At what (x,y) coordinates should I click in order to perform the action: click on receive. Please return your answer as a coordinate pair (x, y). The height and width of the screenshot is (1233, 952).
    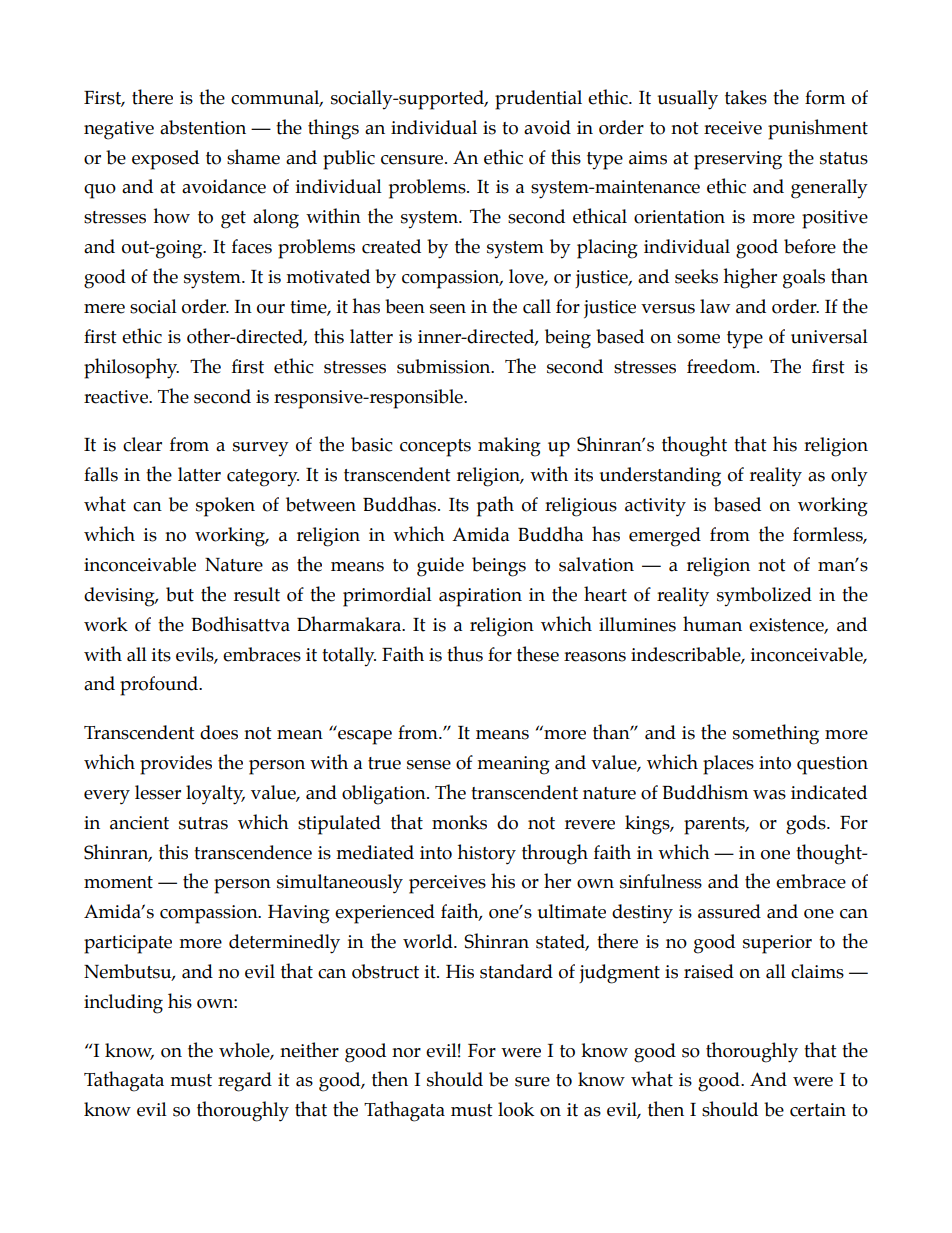
    Looking at the image, I should click on (733, 128).
